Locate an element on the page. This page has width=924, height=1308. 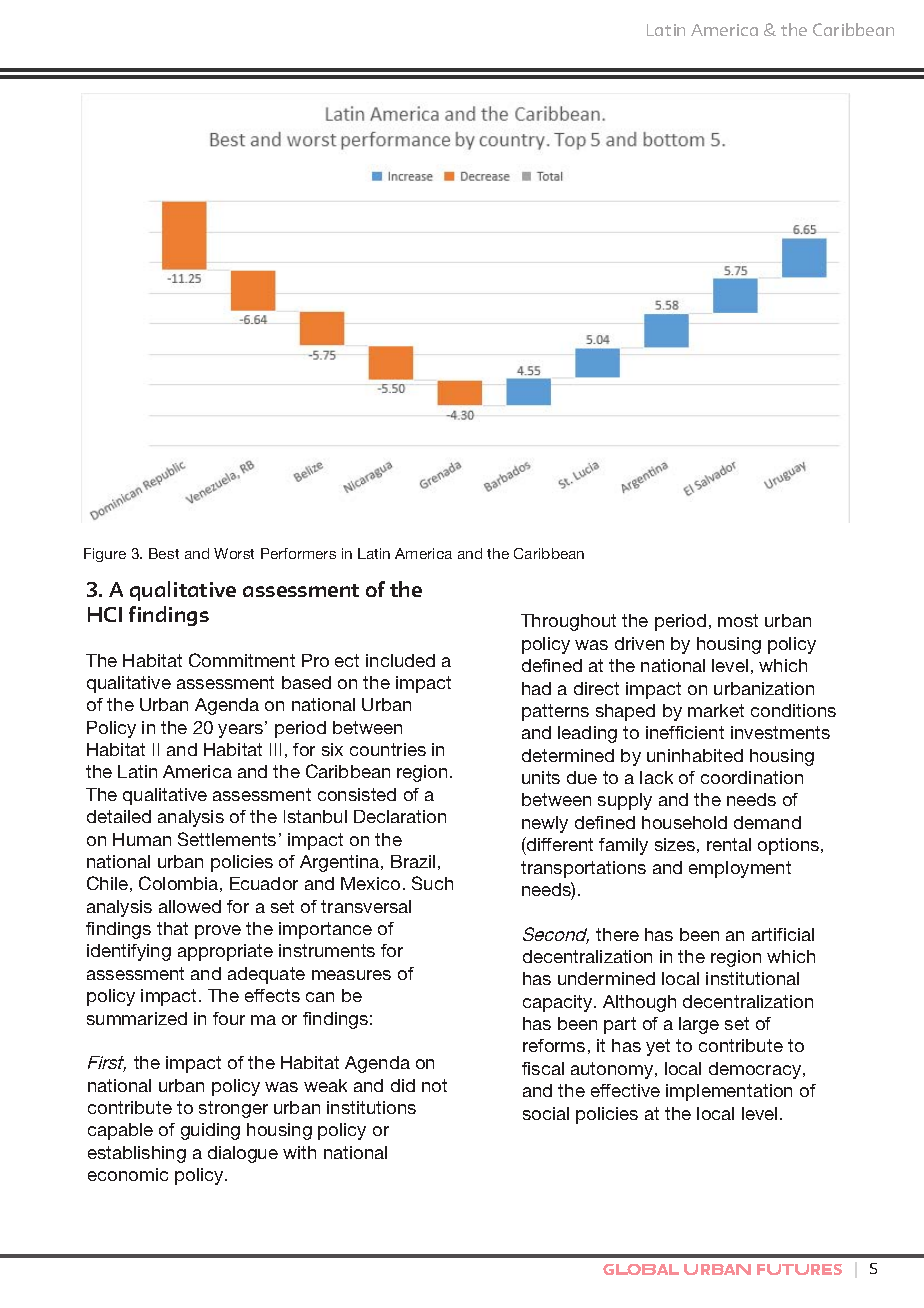
countries is located at coordinates (388, 749).
